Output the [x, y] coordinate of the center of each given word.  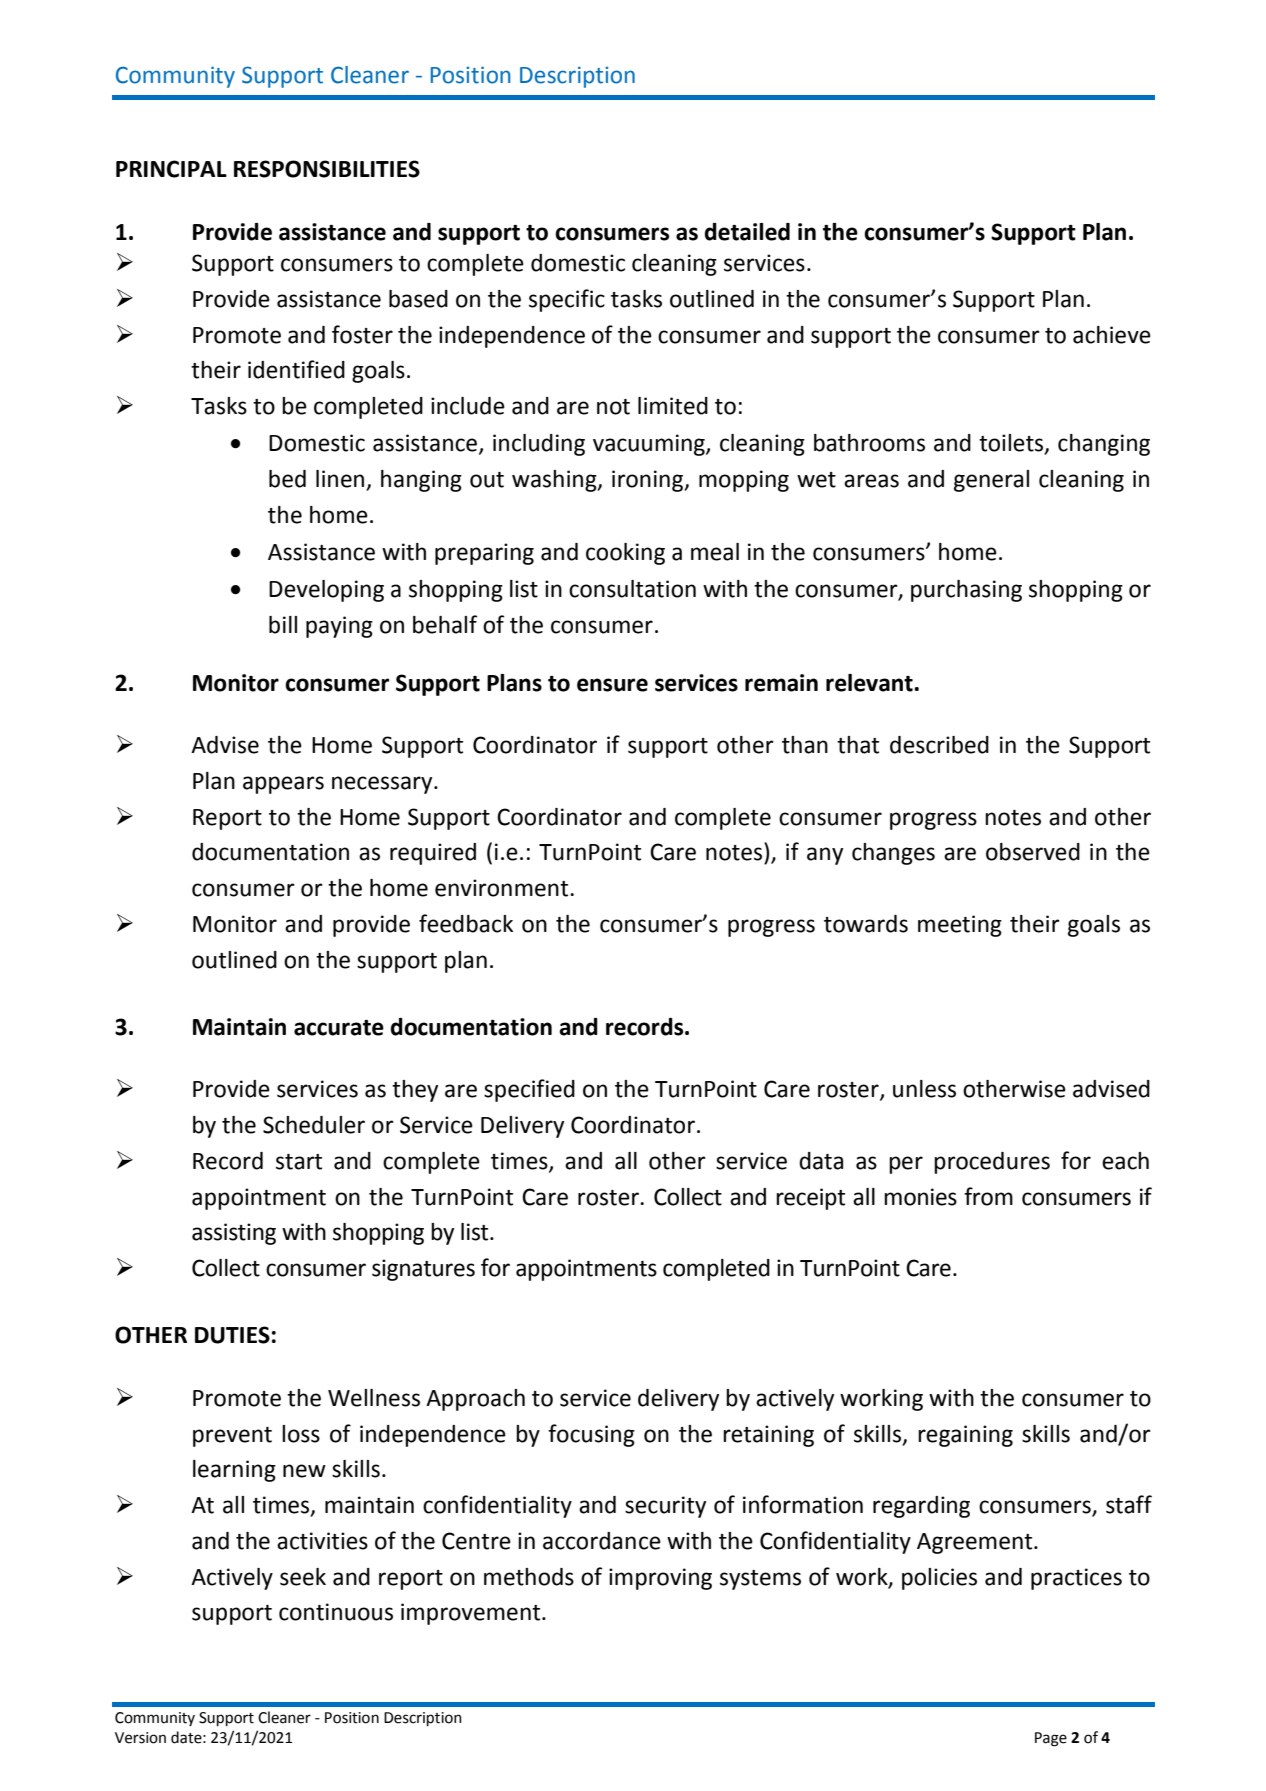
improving [660, 1579]
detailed [747, 232]
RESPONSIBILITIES [327, 169]
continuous [336, 1612]
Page [1051, 1739]
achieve [1112, 335]
